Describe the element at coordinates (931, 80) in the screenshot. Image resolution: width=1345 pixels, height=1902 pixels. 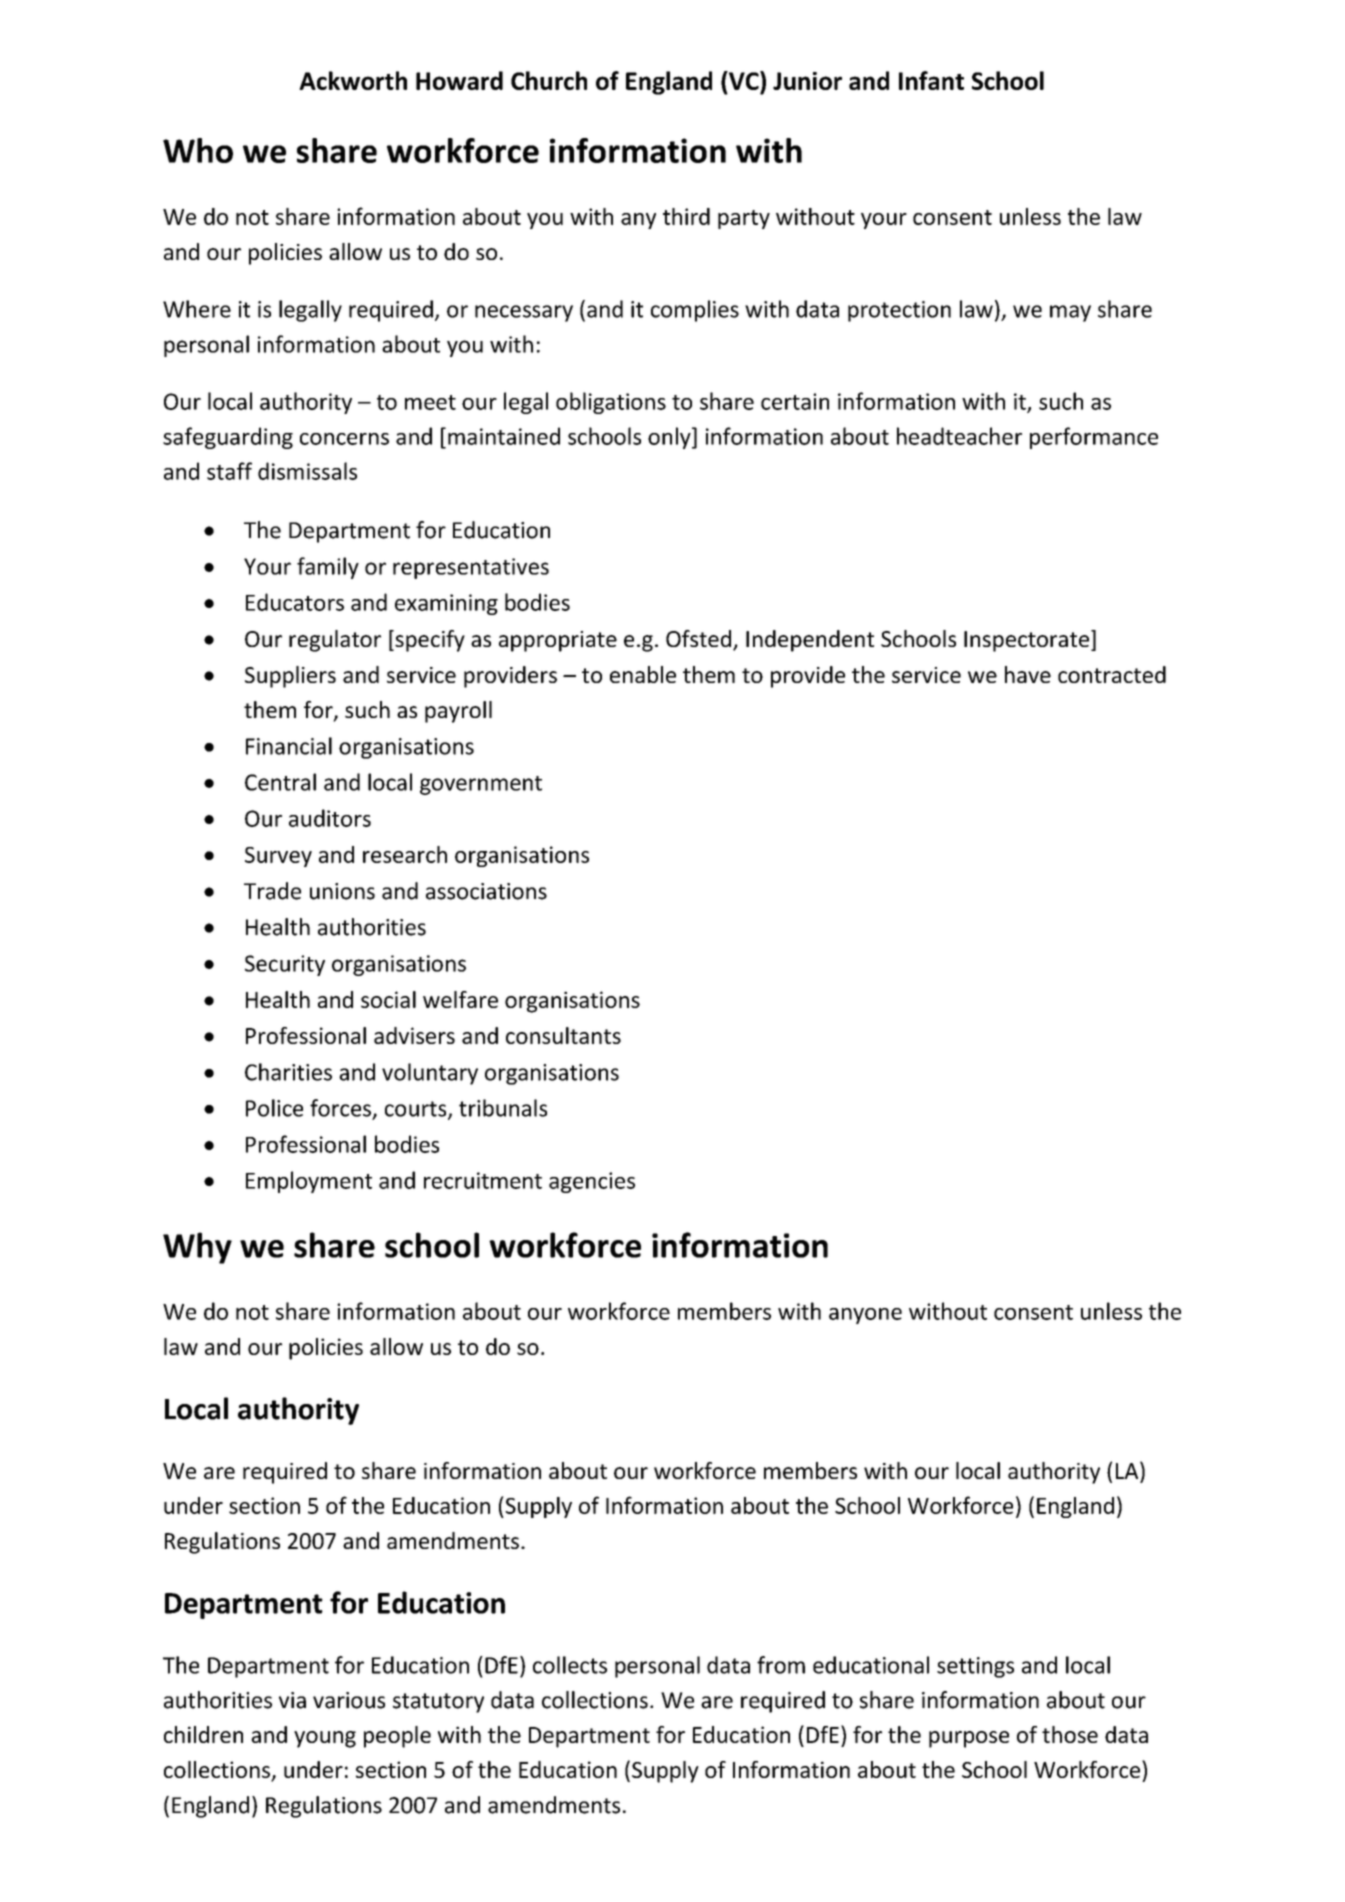
I see `Infant` at that location.
